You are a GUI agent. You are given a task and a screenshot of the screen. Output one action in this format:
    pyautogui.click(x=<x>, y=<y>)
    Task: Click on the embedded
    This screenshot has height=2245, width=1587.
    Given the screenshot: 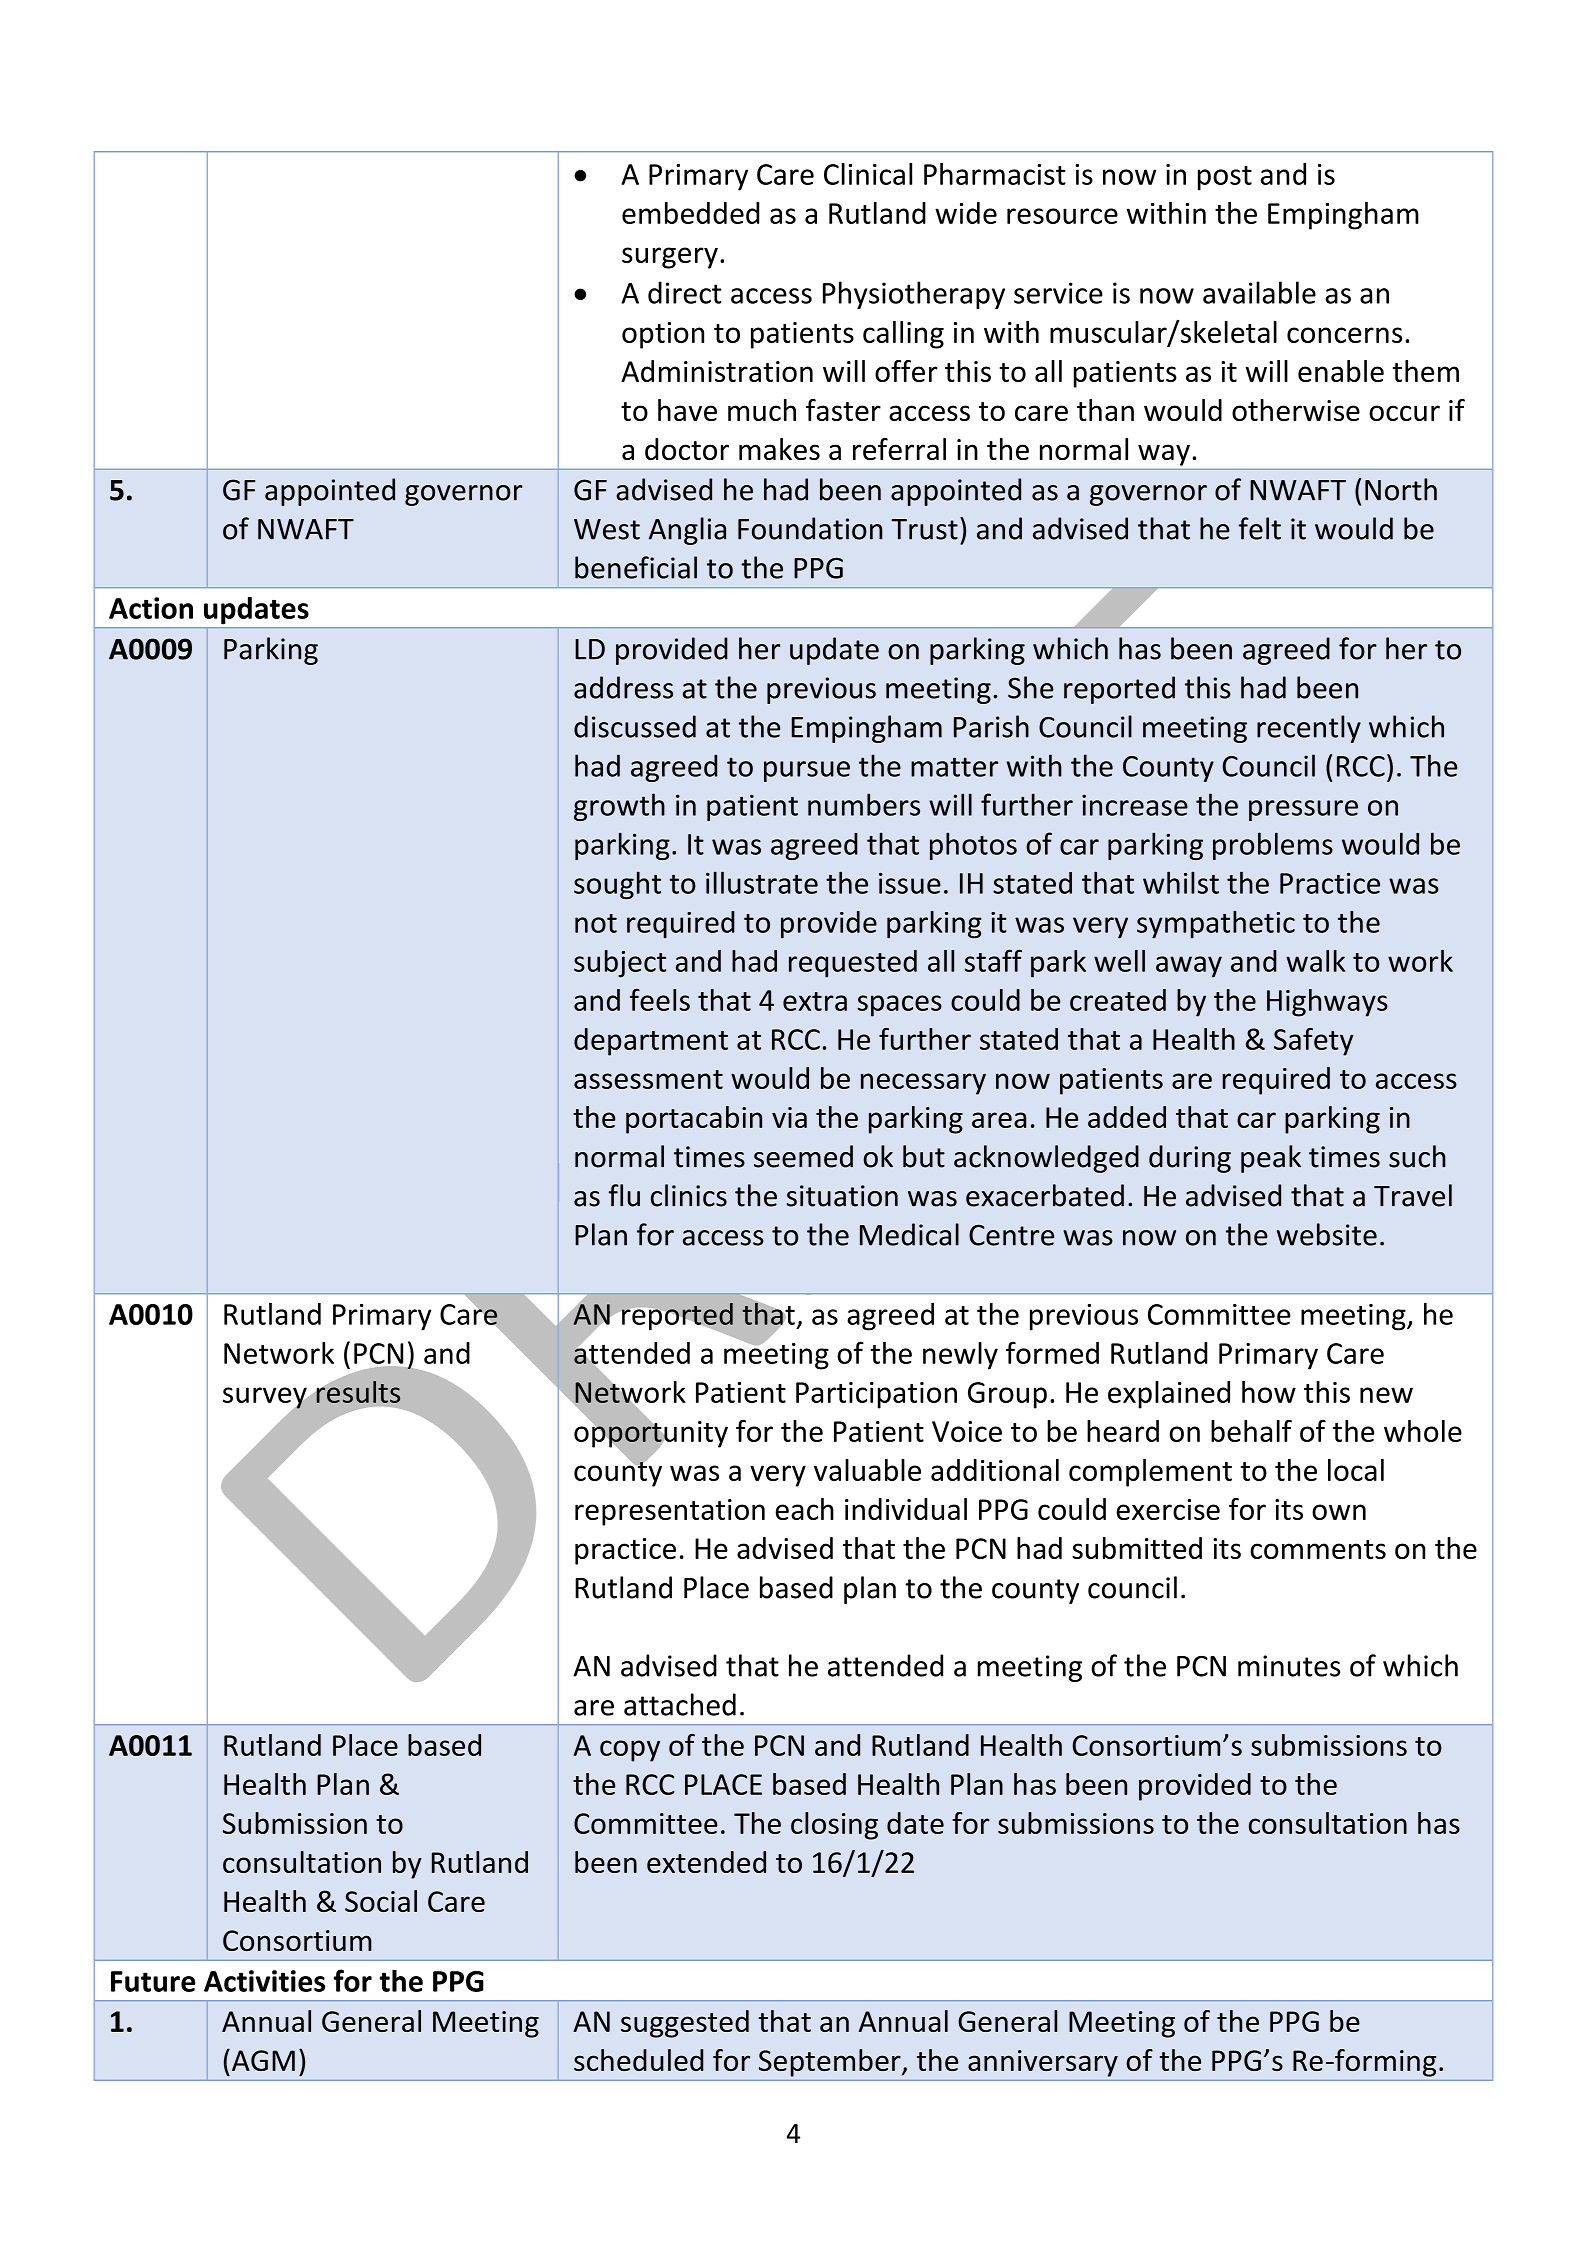 What is the action you would take?
    pyautogui.click(x=690, y=213)
